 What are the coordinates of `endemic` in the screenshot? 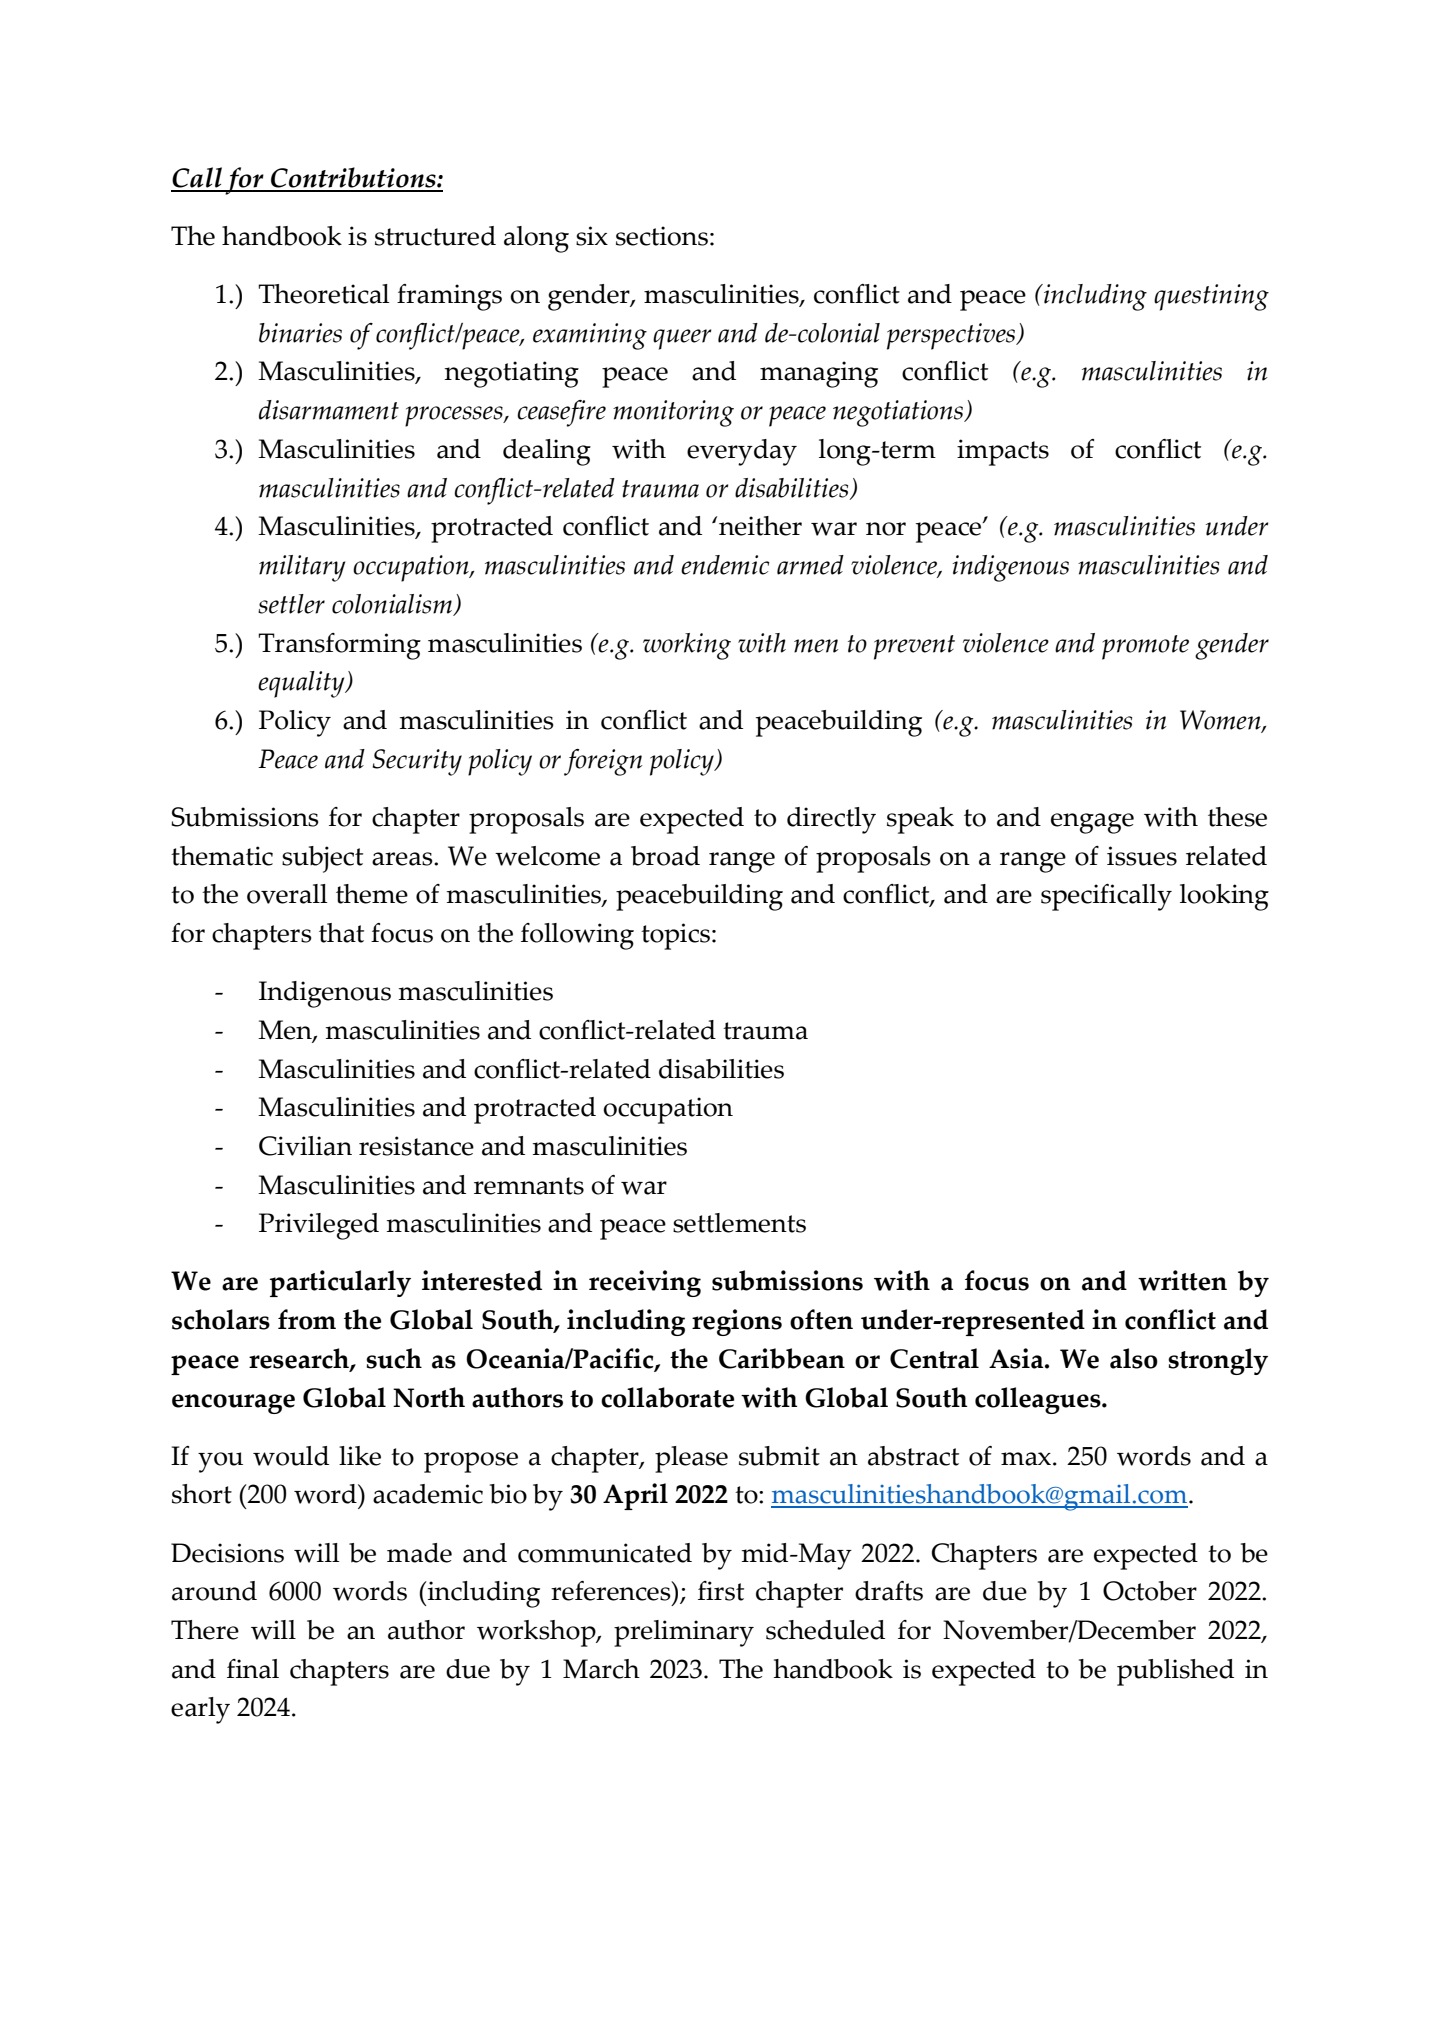 It's located at (725, 565).
